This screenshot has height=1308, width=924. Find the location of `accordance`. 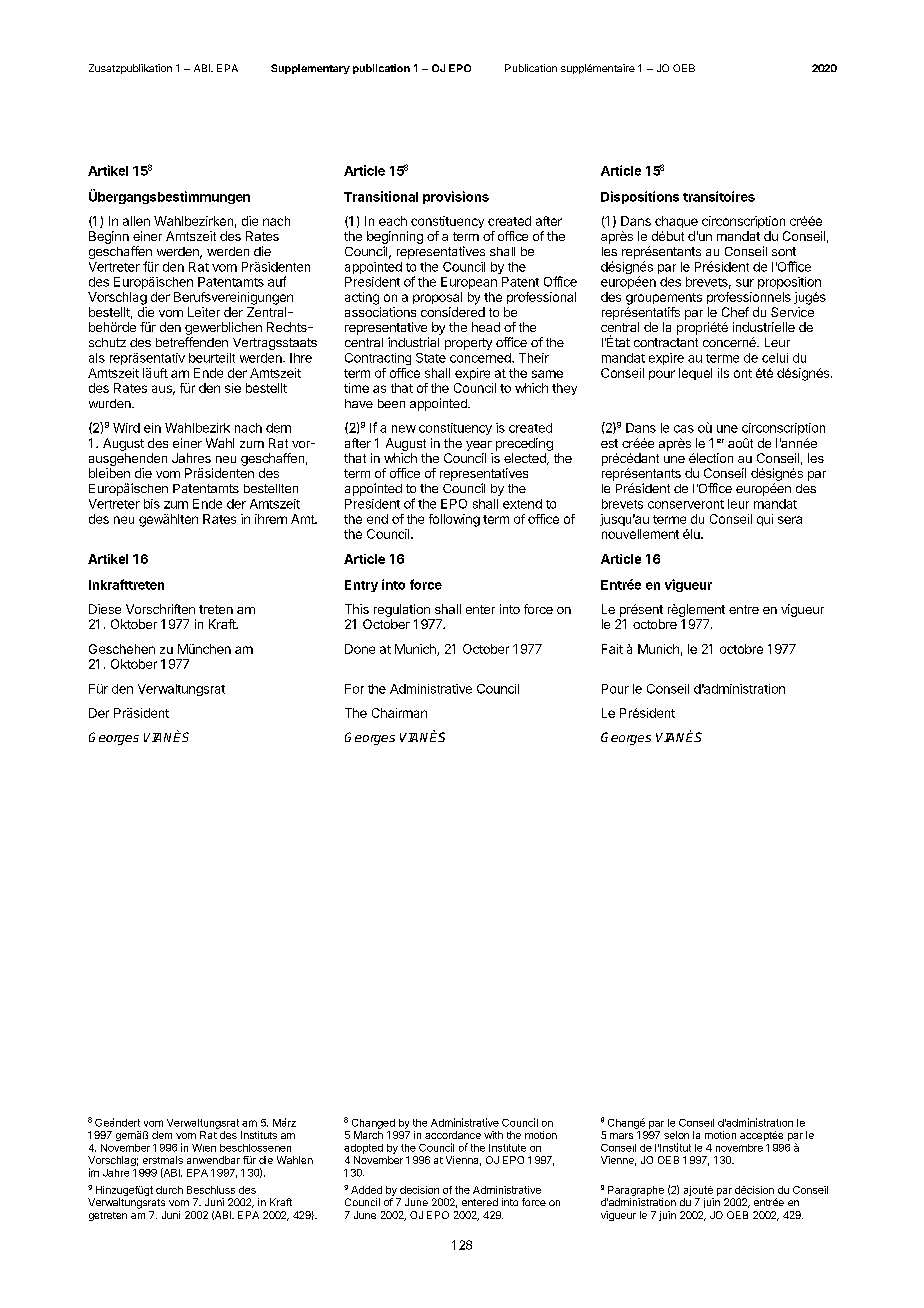

accordance is located at coordinates (453, 1135).
